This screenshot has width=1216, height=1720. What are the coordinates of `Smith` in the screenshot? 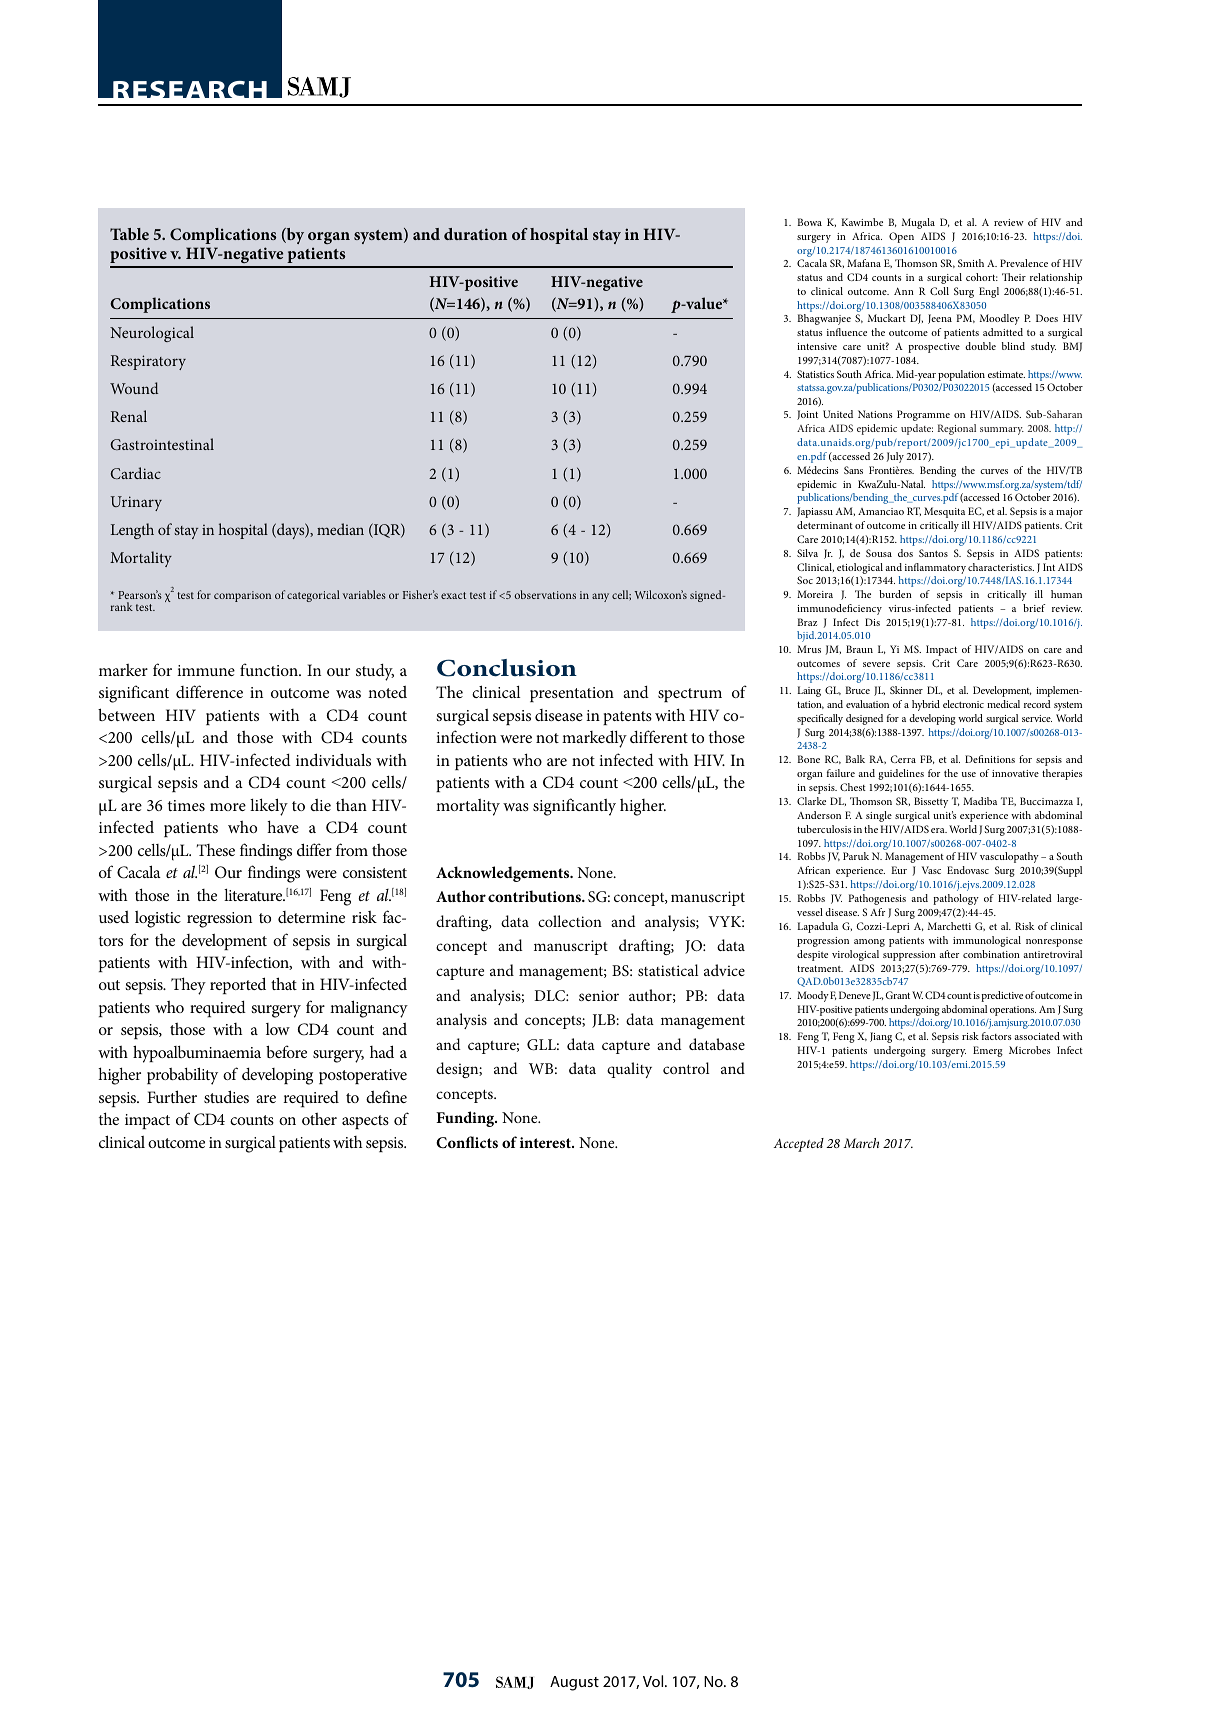 It's located at (971, 263).
